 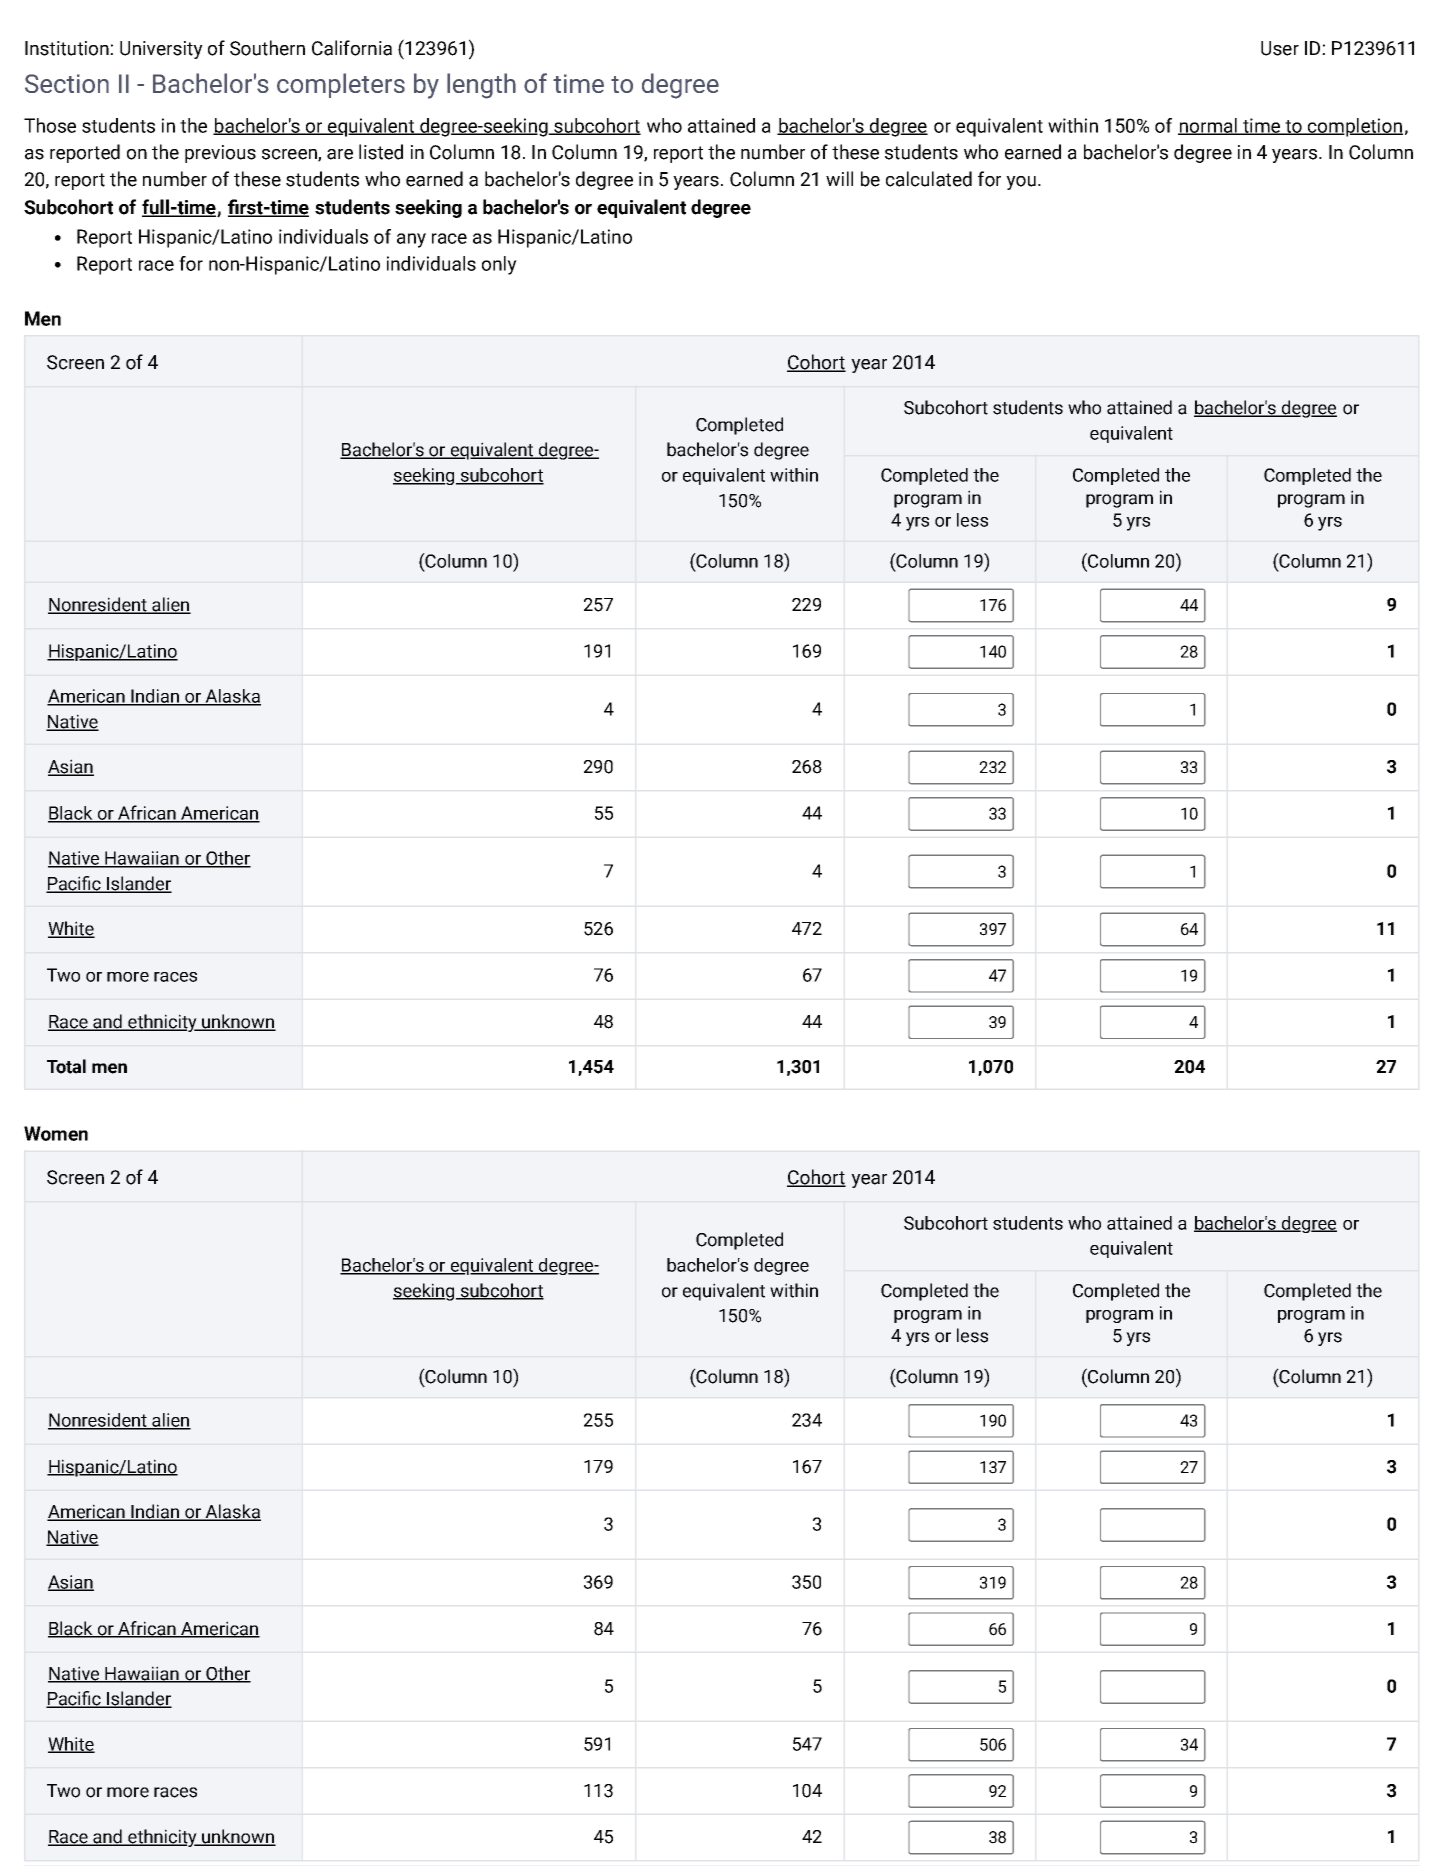 What do you see at coordinates (499, 265) in the image?
I see `only` at bounding box center [499, 265].
